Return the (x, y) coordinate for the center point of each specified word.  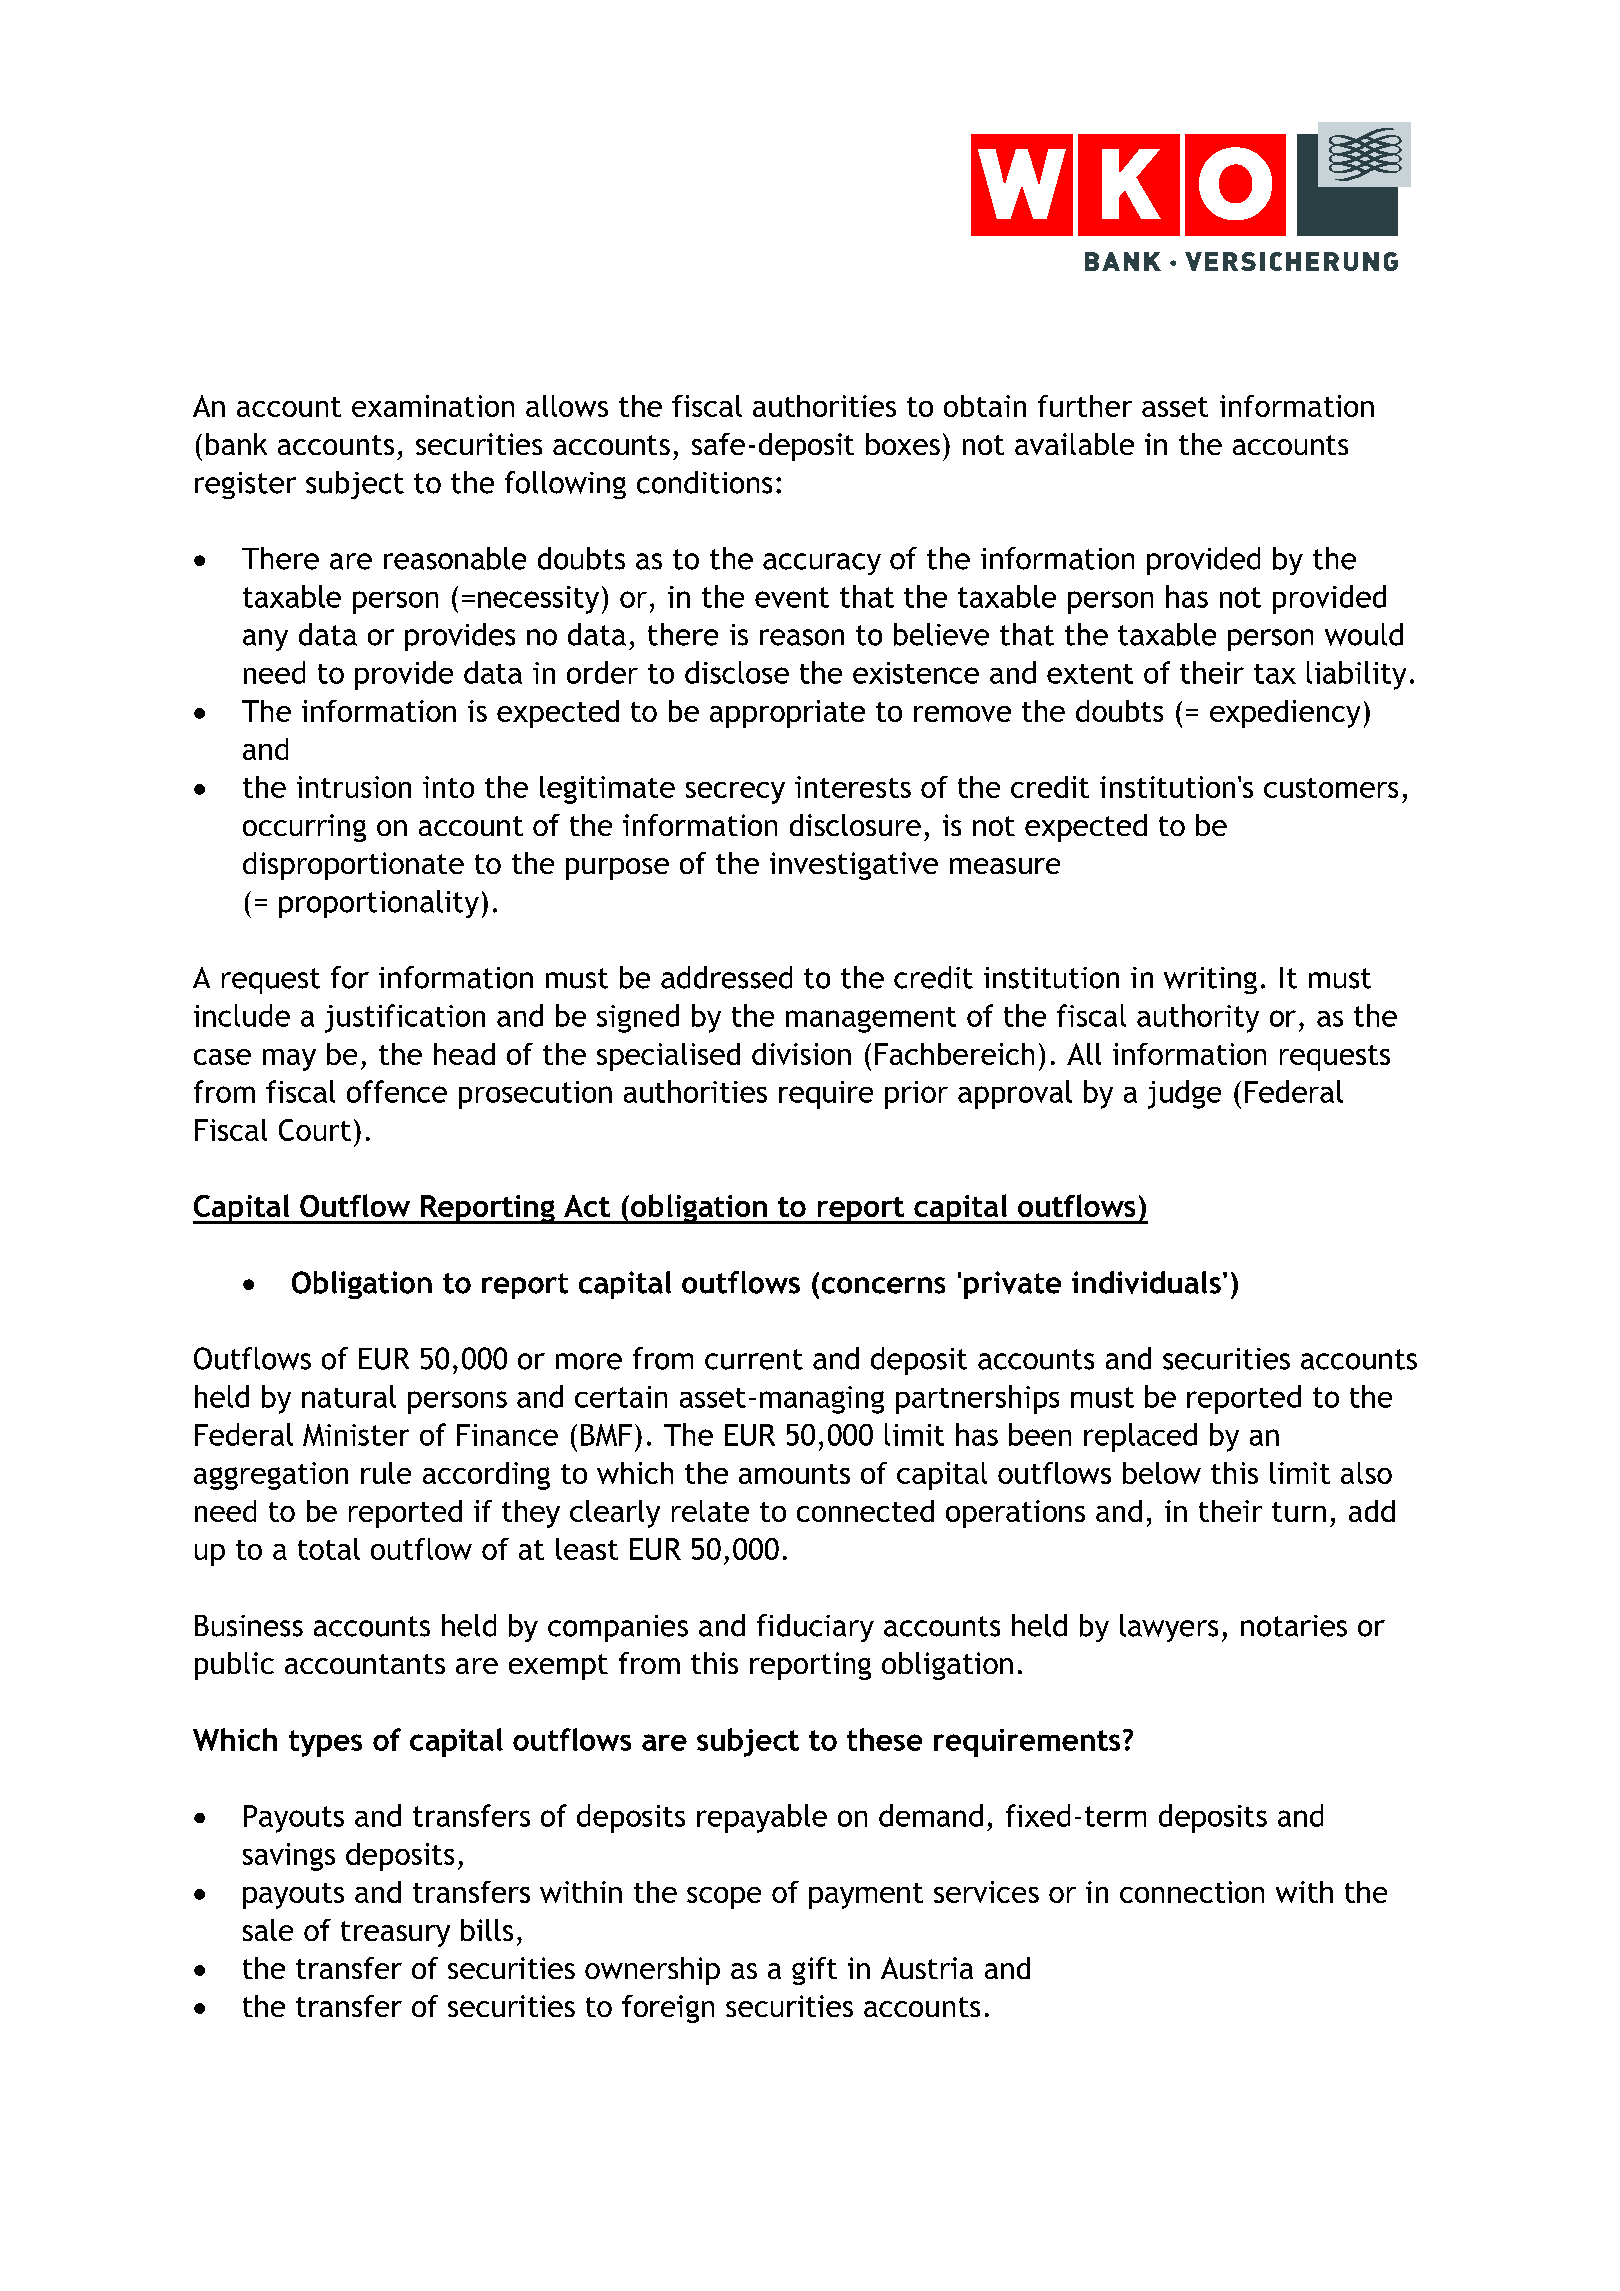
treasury (395, 1934)
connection (1192, 1892)
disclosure (855, 825)
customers (1331, 788)
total (329, 1549)
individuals (1146, 1282)
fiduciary (815, 1628)
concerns (883, 1285)
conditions (704, 482)
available (1074, 444)
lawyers (1169, 1628)
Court (315, 1130)
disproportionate (353, 866)
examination (433, 406)
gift (814, 1971)
